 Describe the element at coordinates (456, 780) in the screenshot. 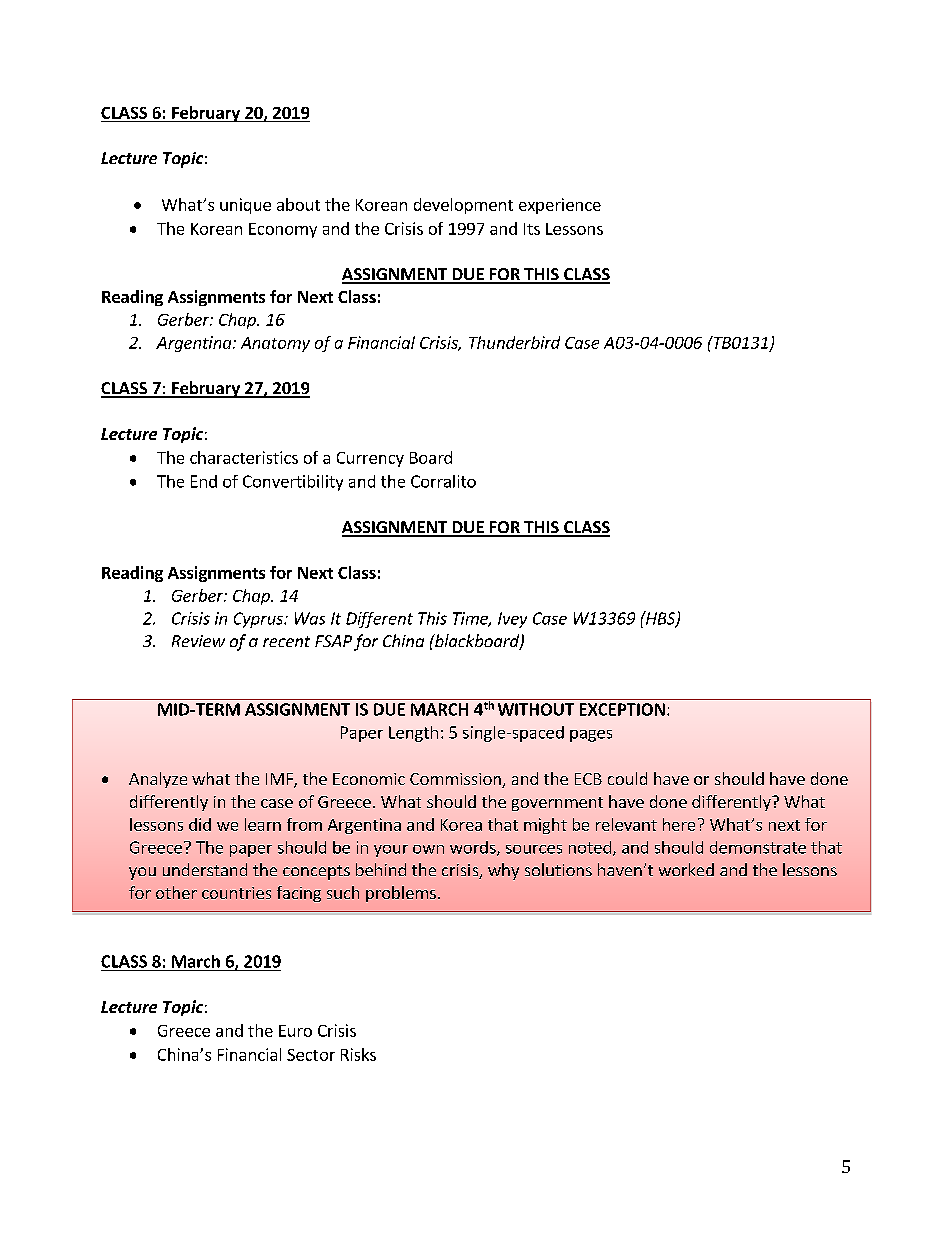

I see `Commission` at that location.
